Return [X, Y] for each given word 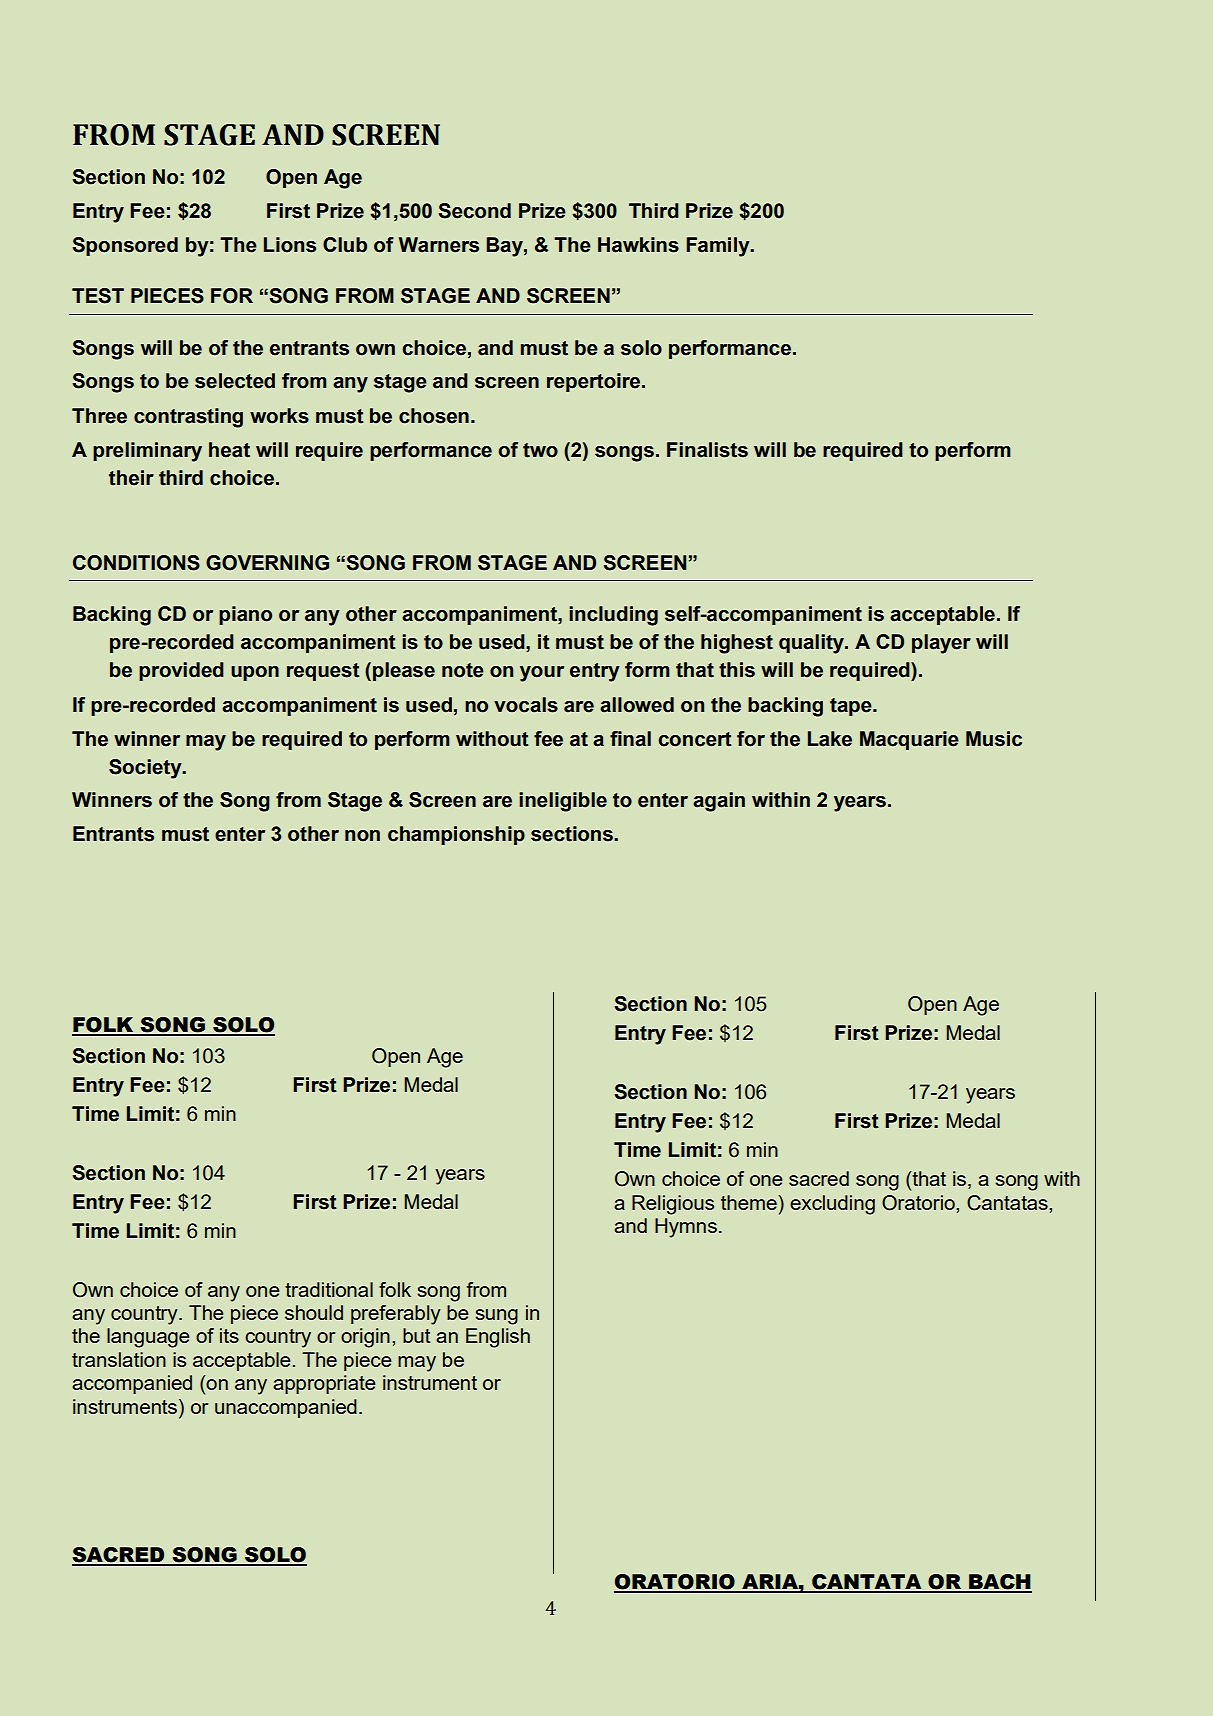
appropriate [324, 1384]
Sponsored [125, 246]
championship [456, 835]
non [362, 836]
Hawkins [638, 245]
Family [719, 247]
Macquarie [909, 740]
